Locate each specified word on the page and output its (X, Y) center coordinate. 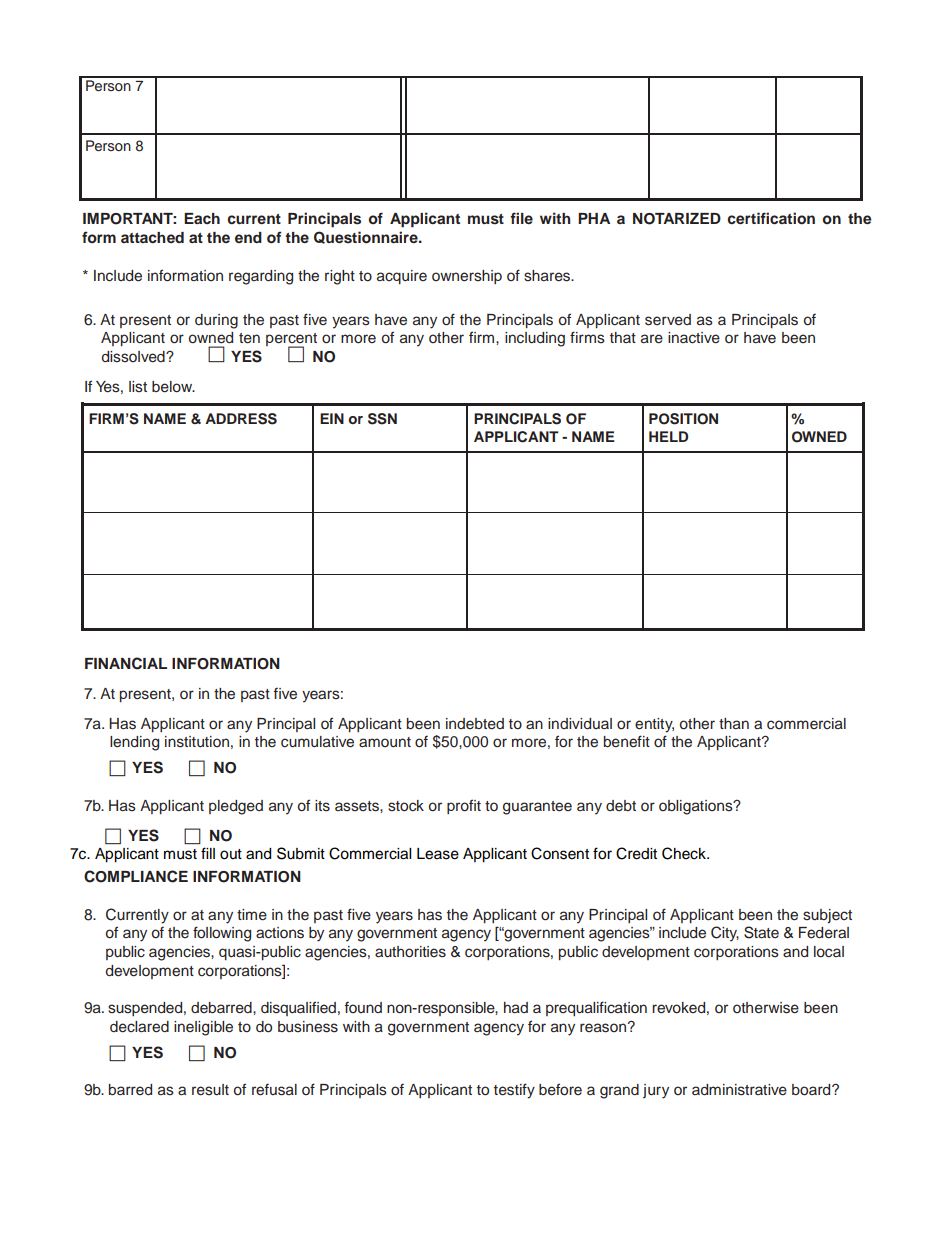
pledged (236, 807)
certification (771, 218)
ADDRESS (241, 419)
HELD (668, 436)
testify (514, 1091)
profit (464, 806)
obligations (697, 807)
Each (202, 218)
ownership (467, 277)
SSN (382, 419)
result (210, 1090)
